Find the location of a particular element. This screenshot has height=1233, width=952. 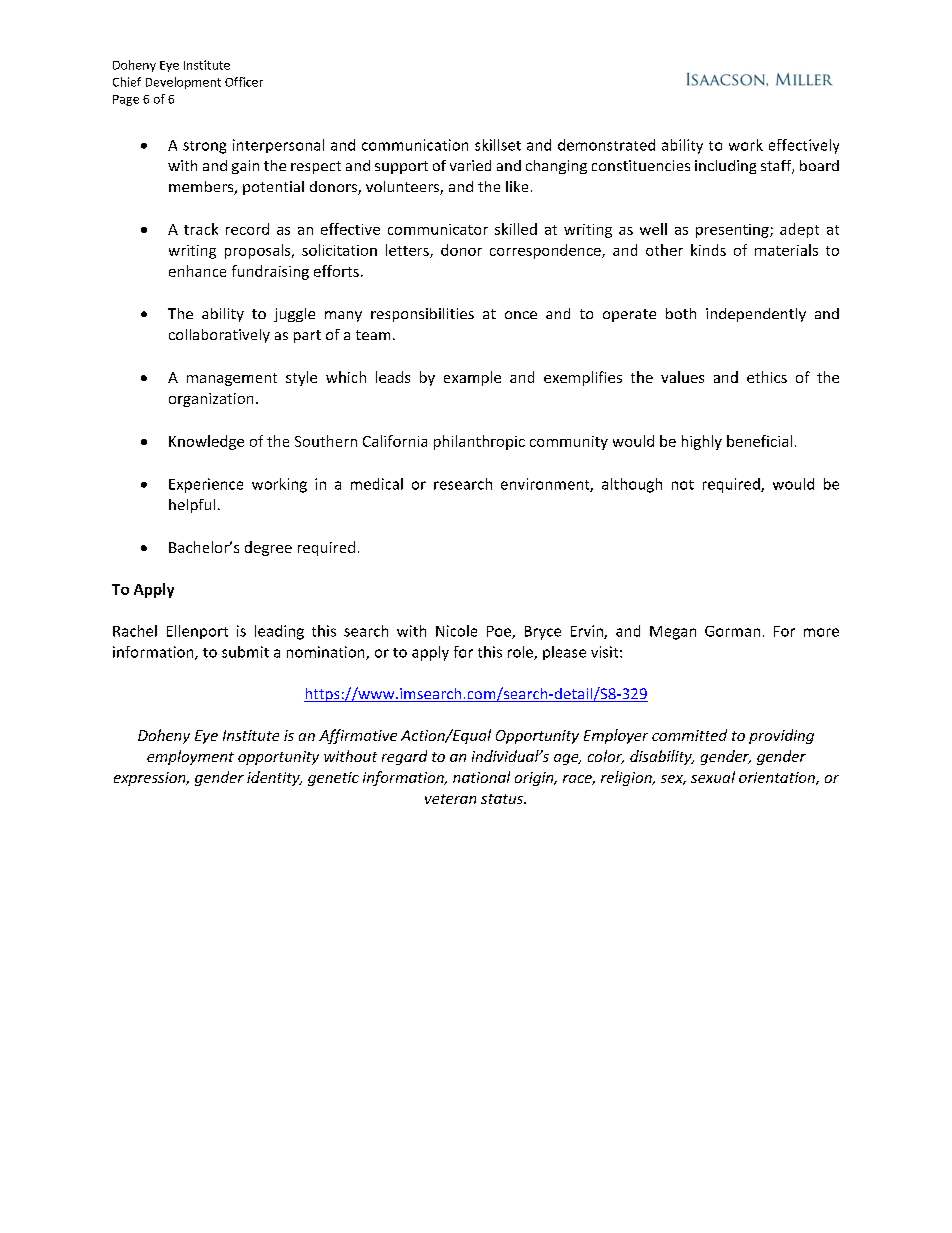

employment is located at coordinates (190, 757).
